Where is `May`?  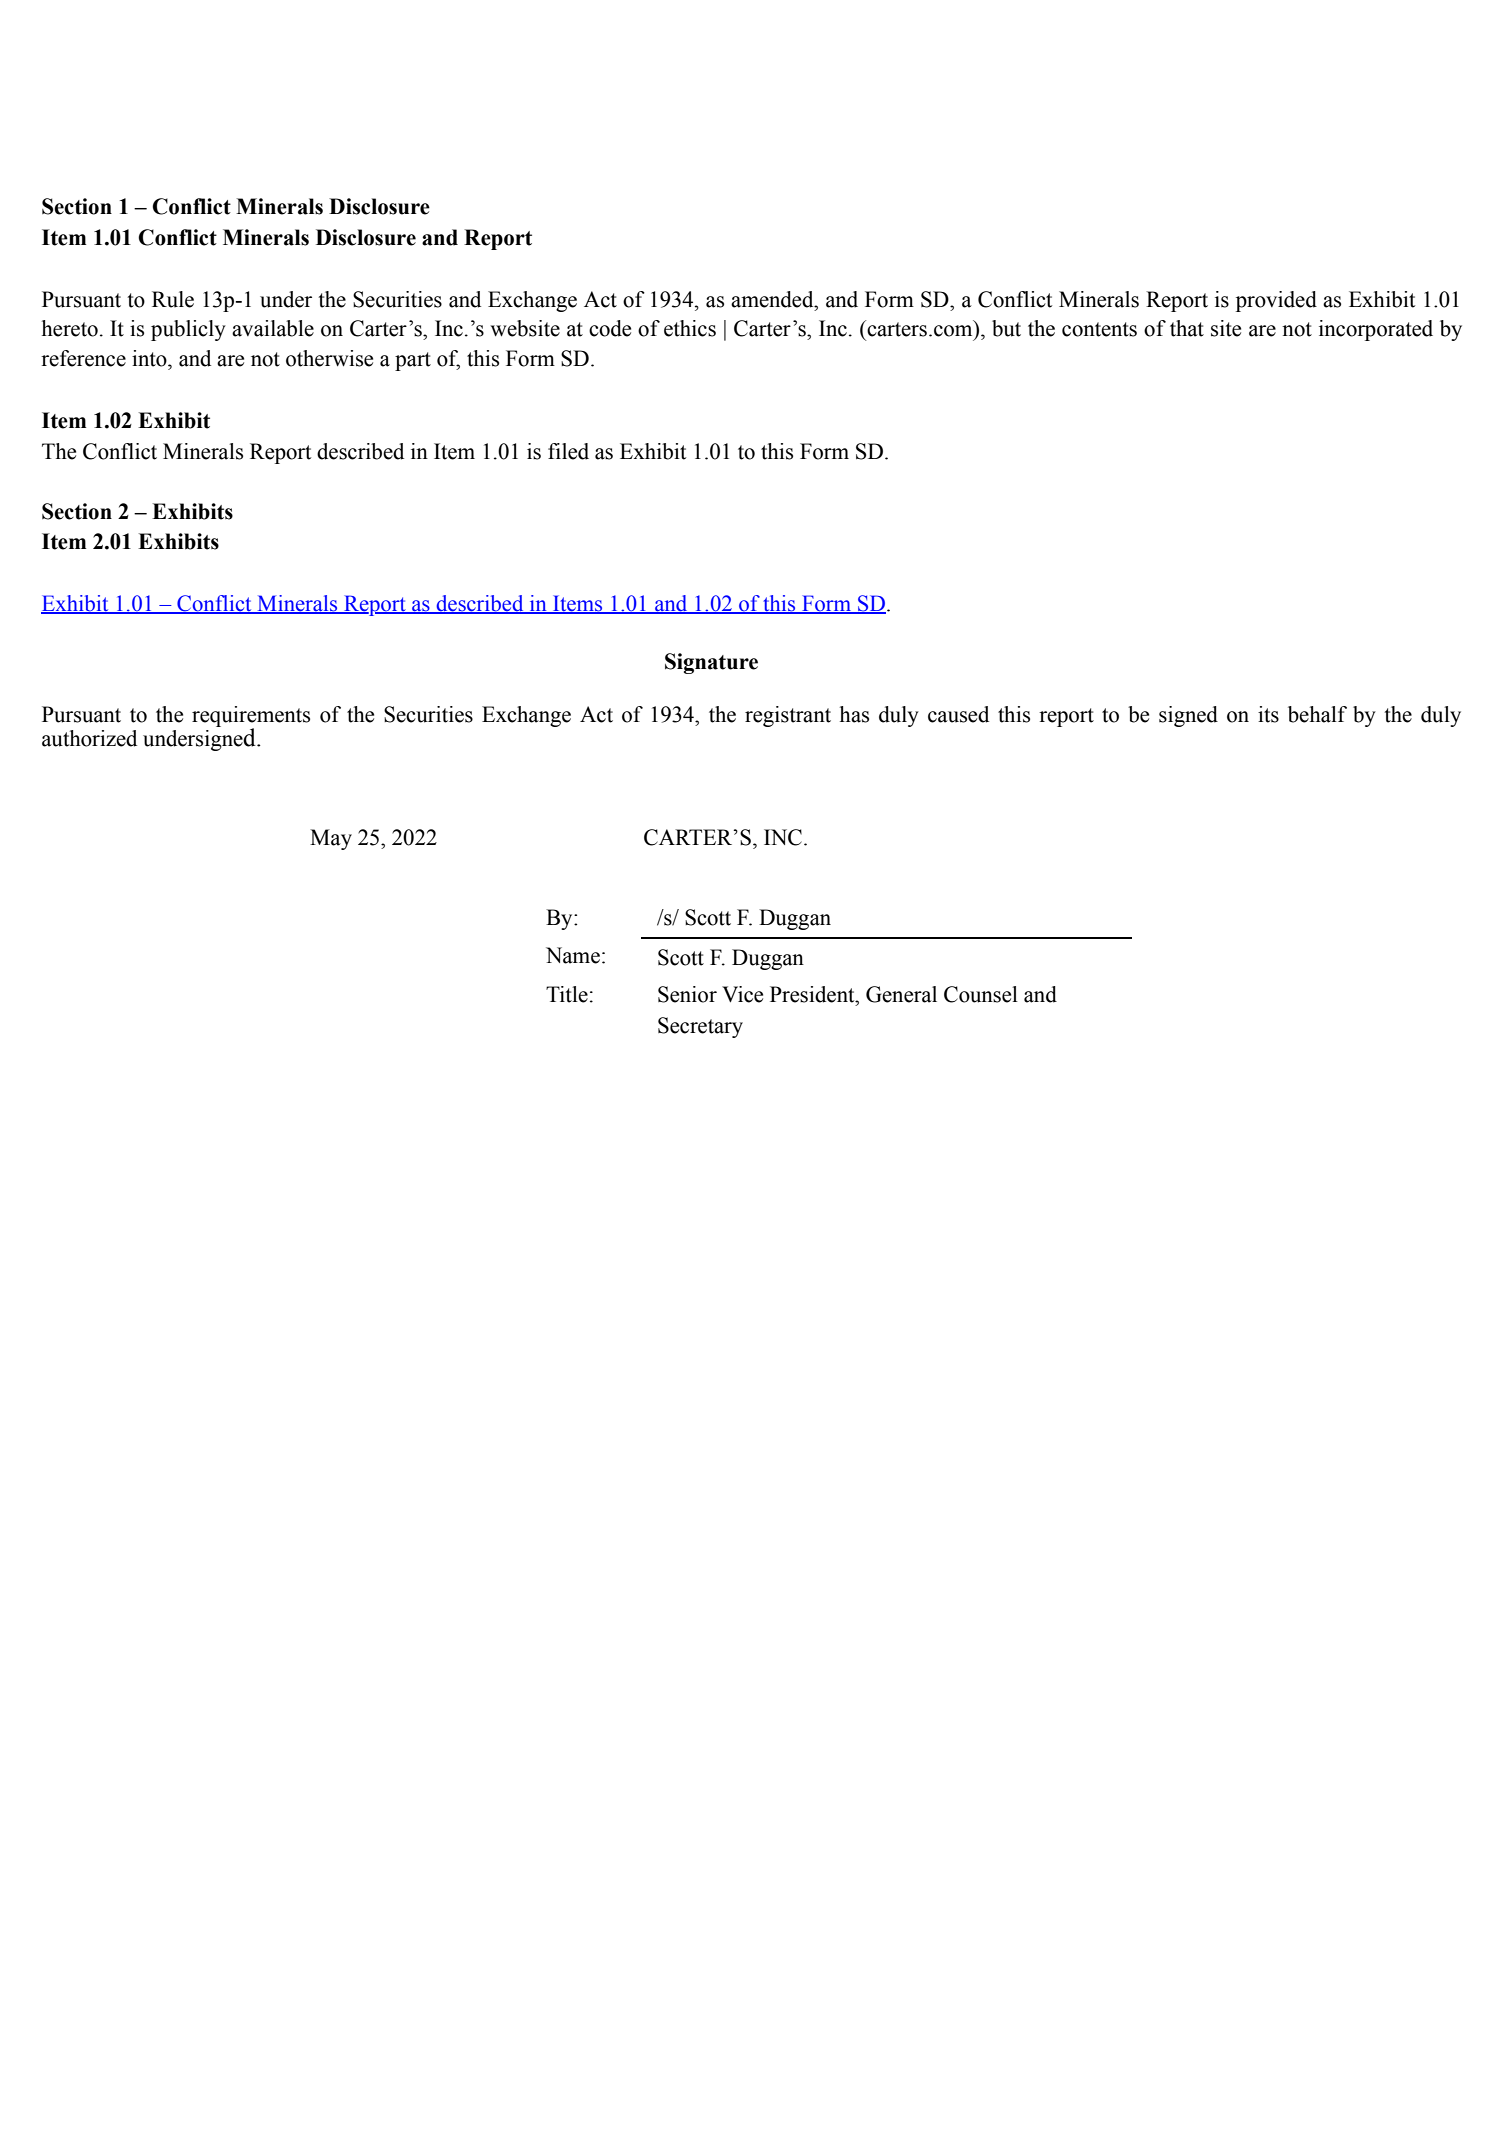 May is located at coordinates (331, 839).
